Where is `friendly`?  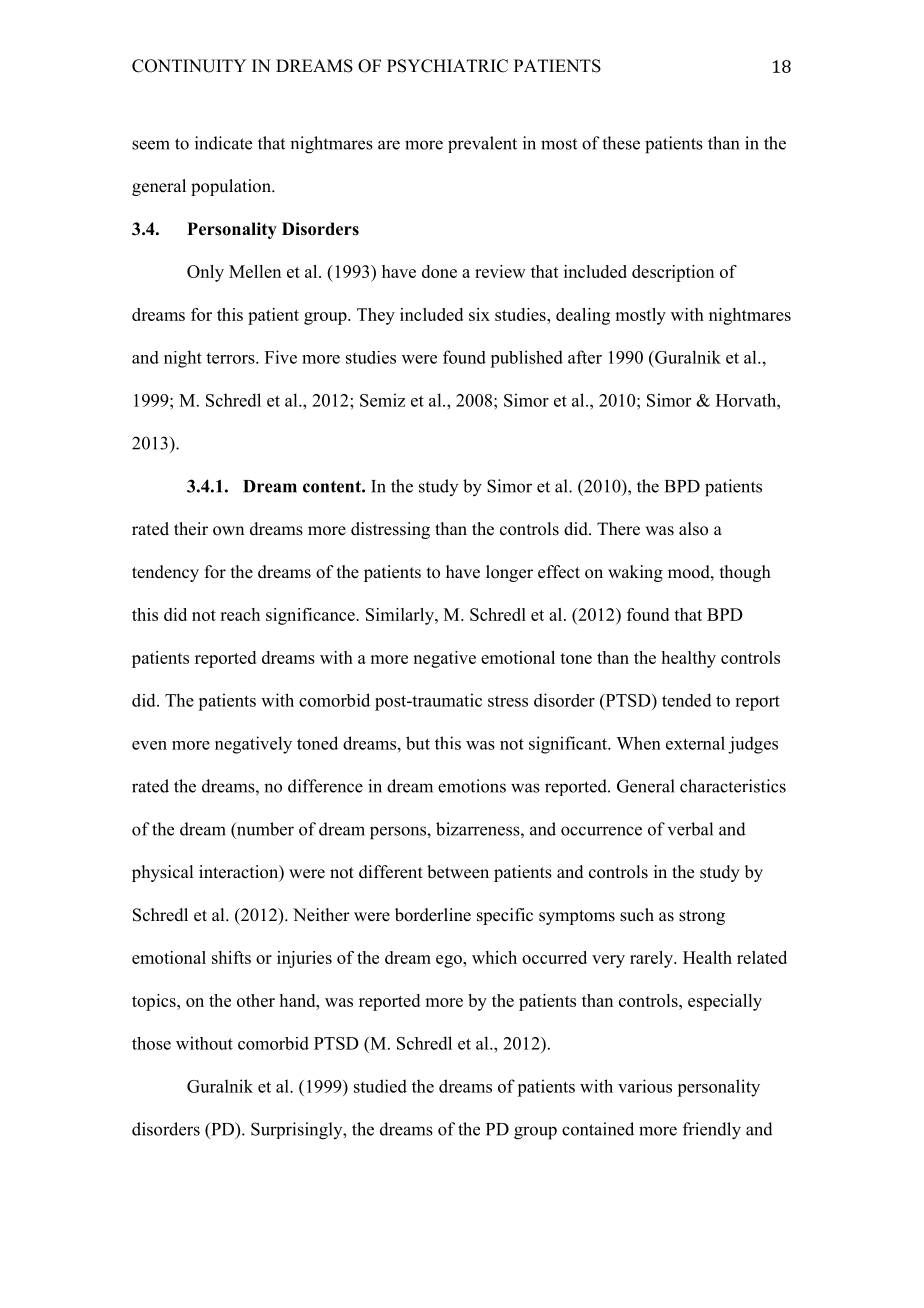
friendly is located at coordinates (712, 1131).
